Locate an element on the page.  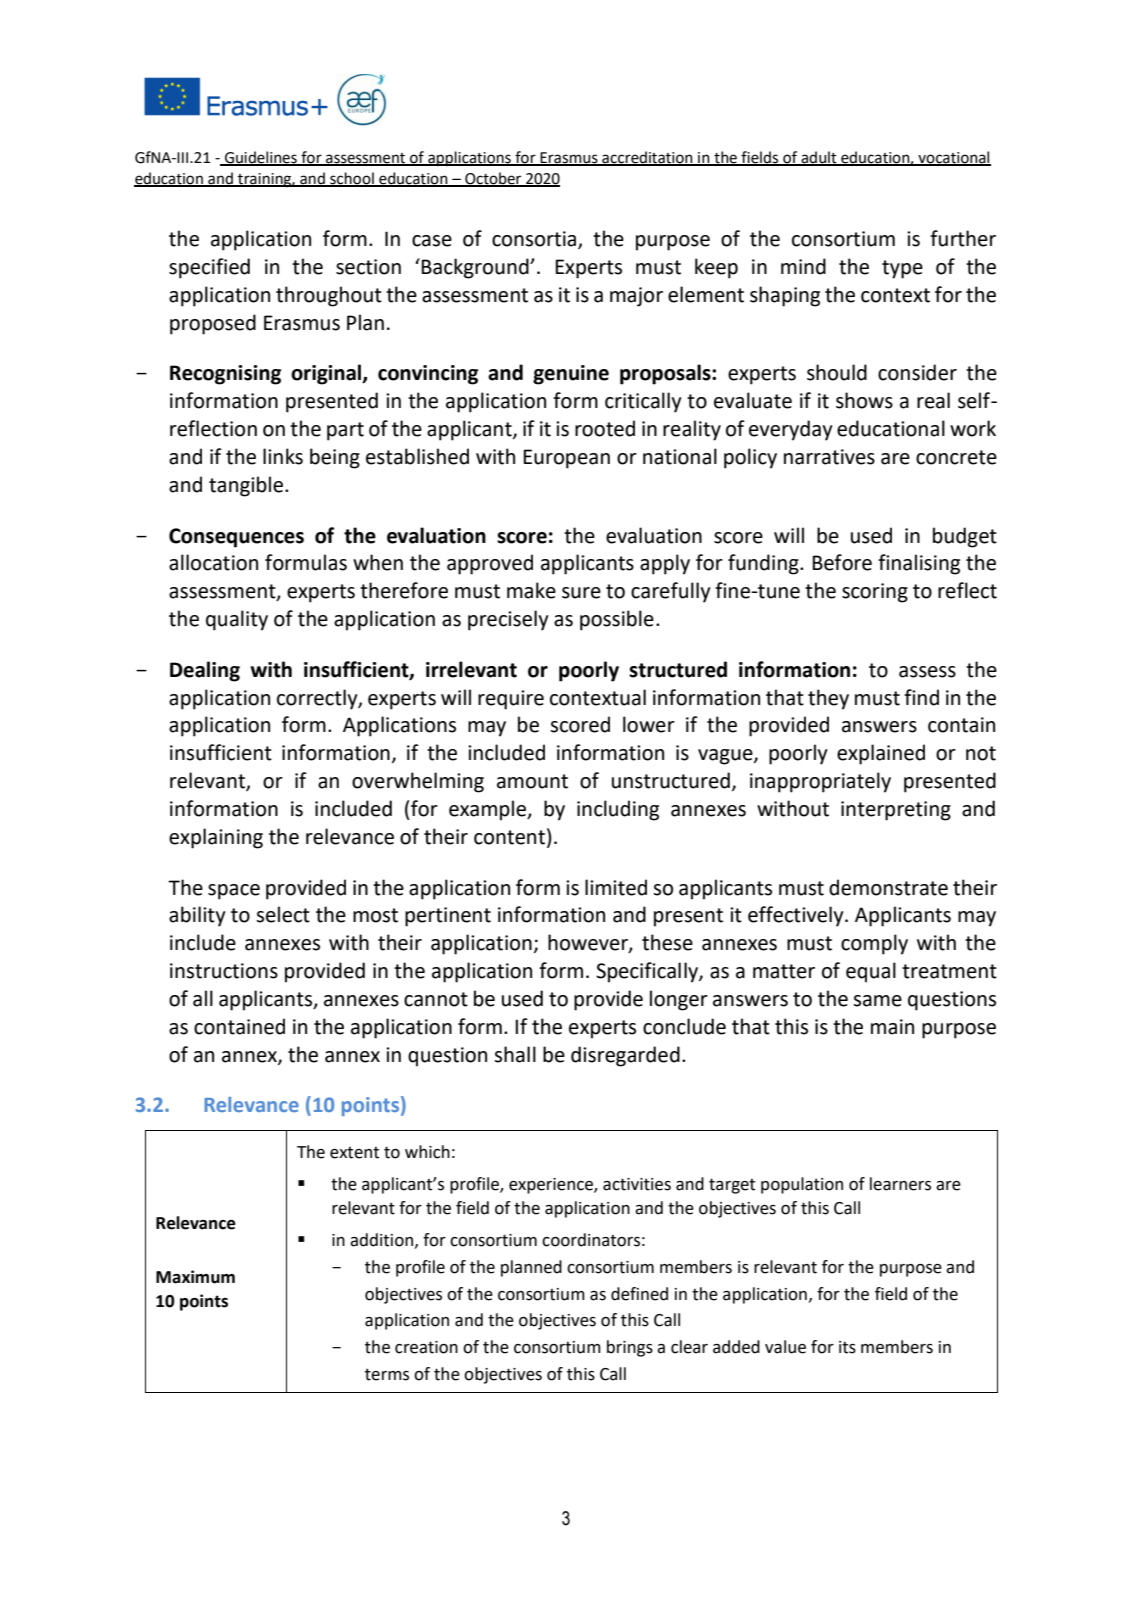
possible is located at coordinates (617, 620).
